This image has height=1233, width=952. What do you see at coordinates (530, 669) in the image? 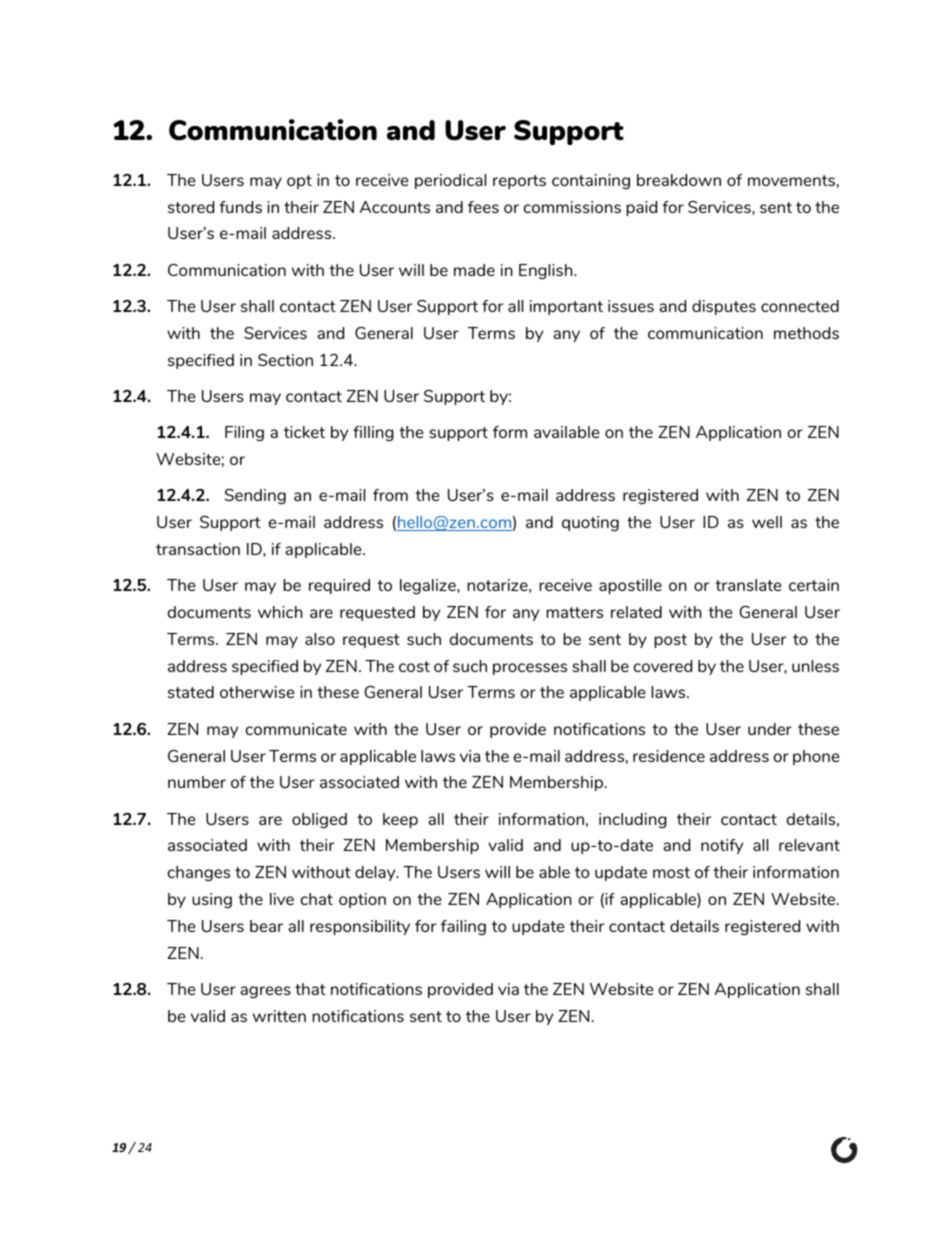
I see `processes` at bounding box center [530, 669].
